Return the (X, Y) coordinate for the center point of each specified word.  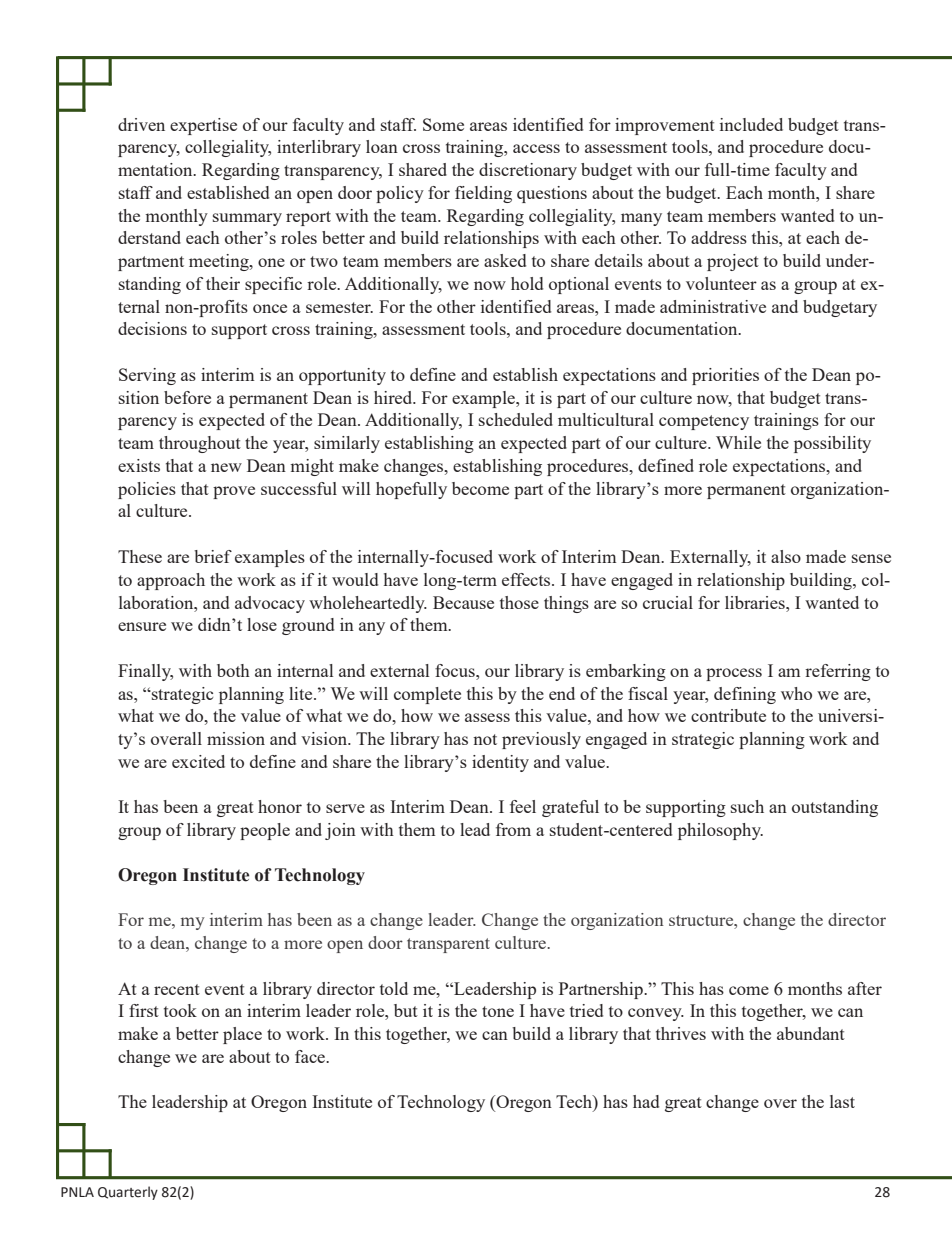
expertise (203, 126)
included (751, 124)
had (646, 1101)
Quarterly (128, 1193)
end (562, 693)
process (734, 674)
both (233, 670)
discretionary (528, 171)
